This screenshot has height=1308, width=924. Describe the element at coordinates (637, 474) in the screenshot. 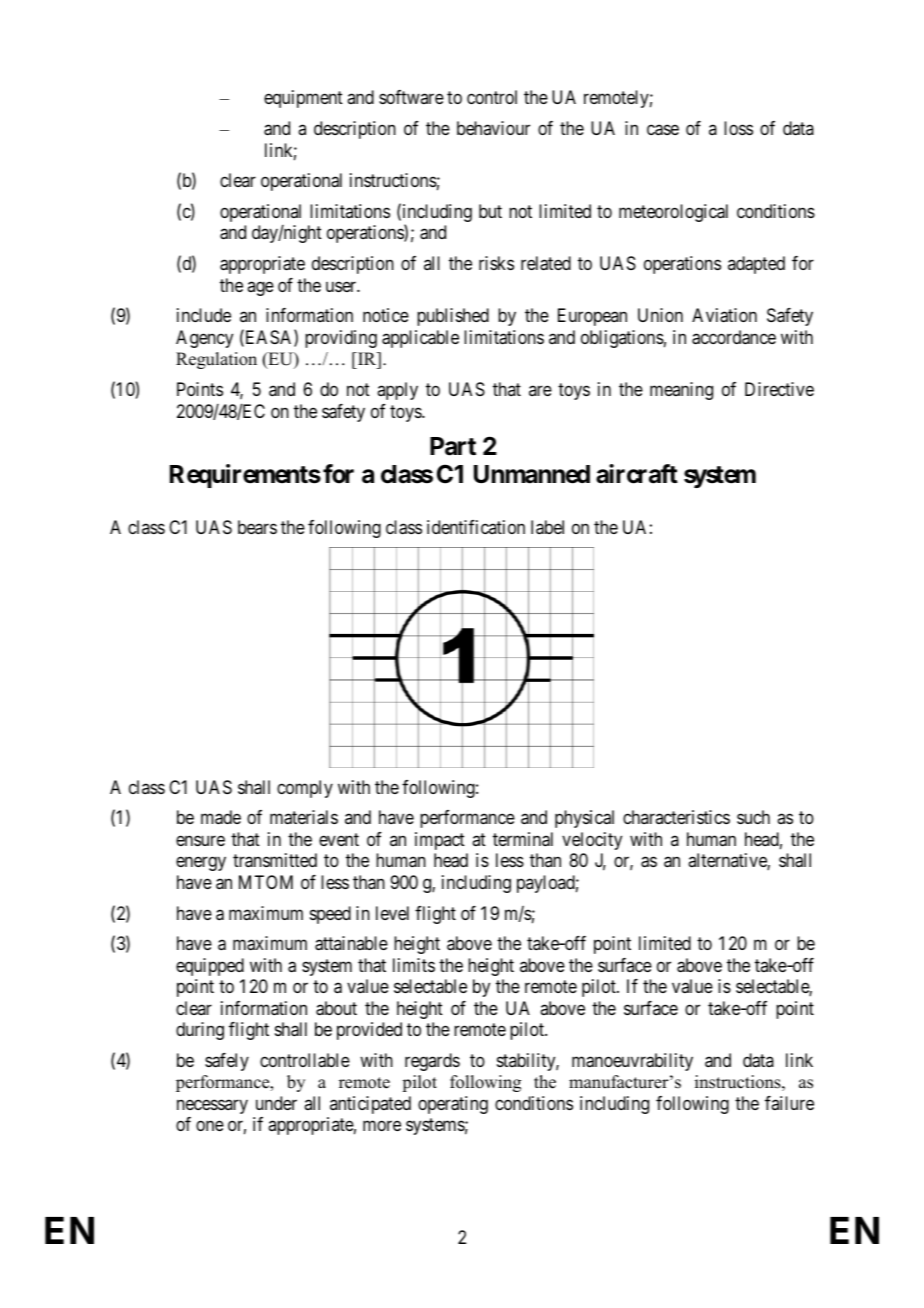

I see `aircraft` at that location.
